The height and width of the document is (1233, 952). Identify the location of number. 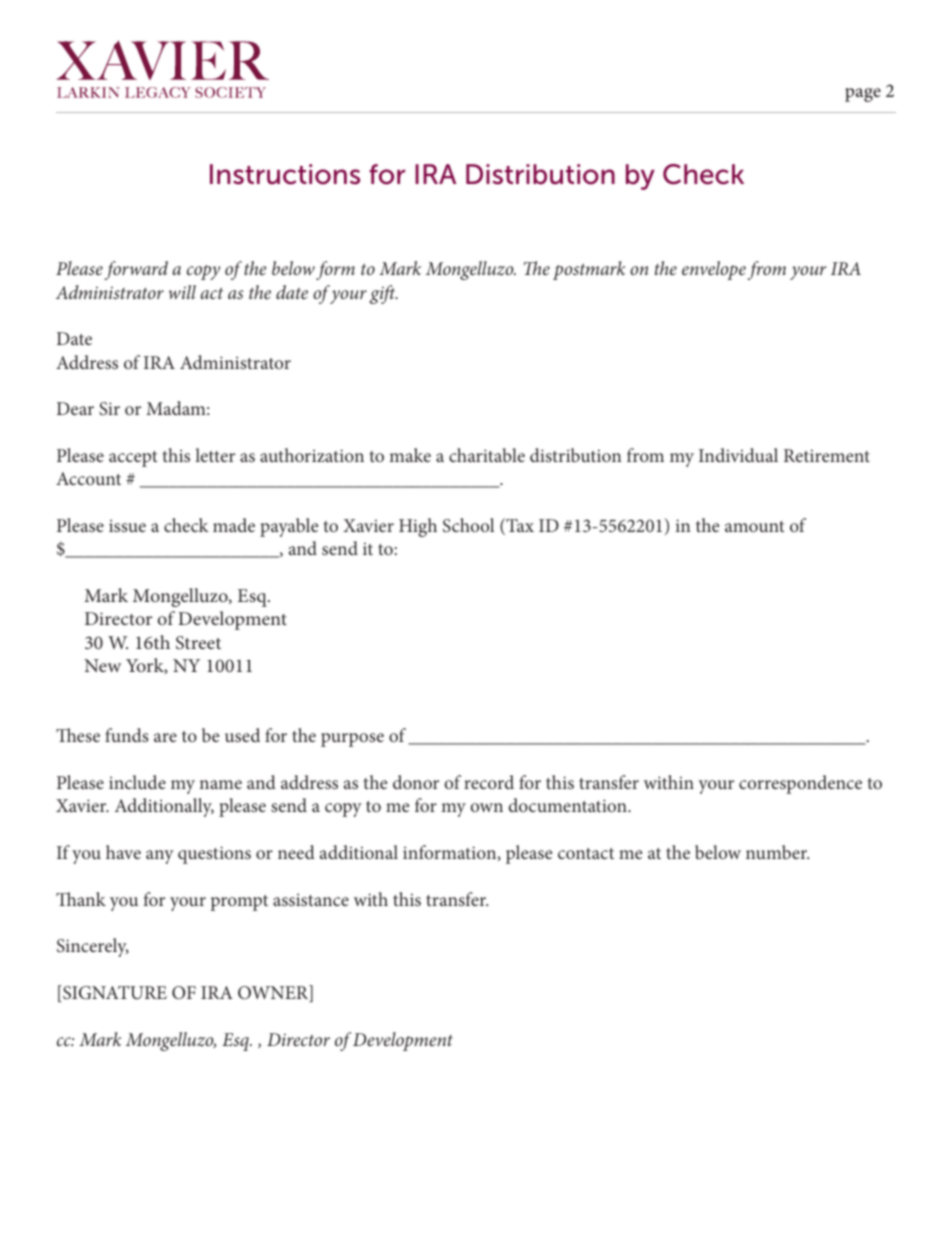
(777, 852).
